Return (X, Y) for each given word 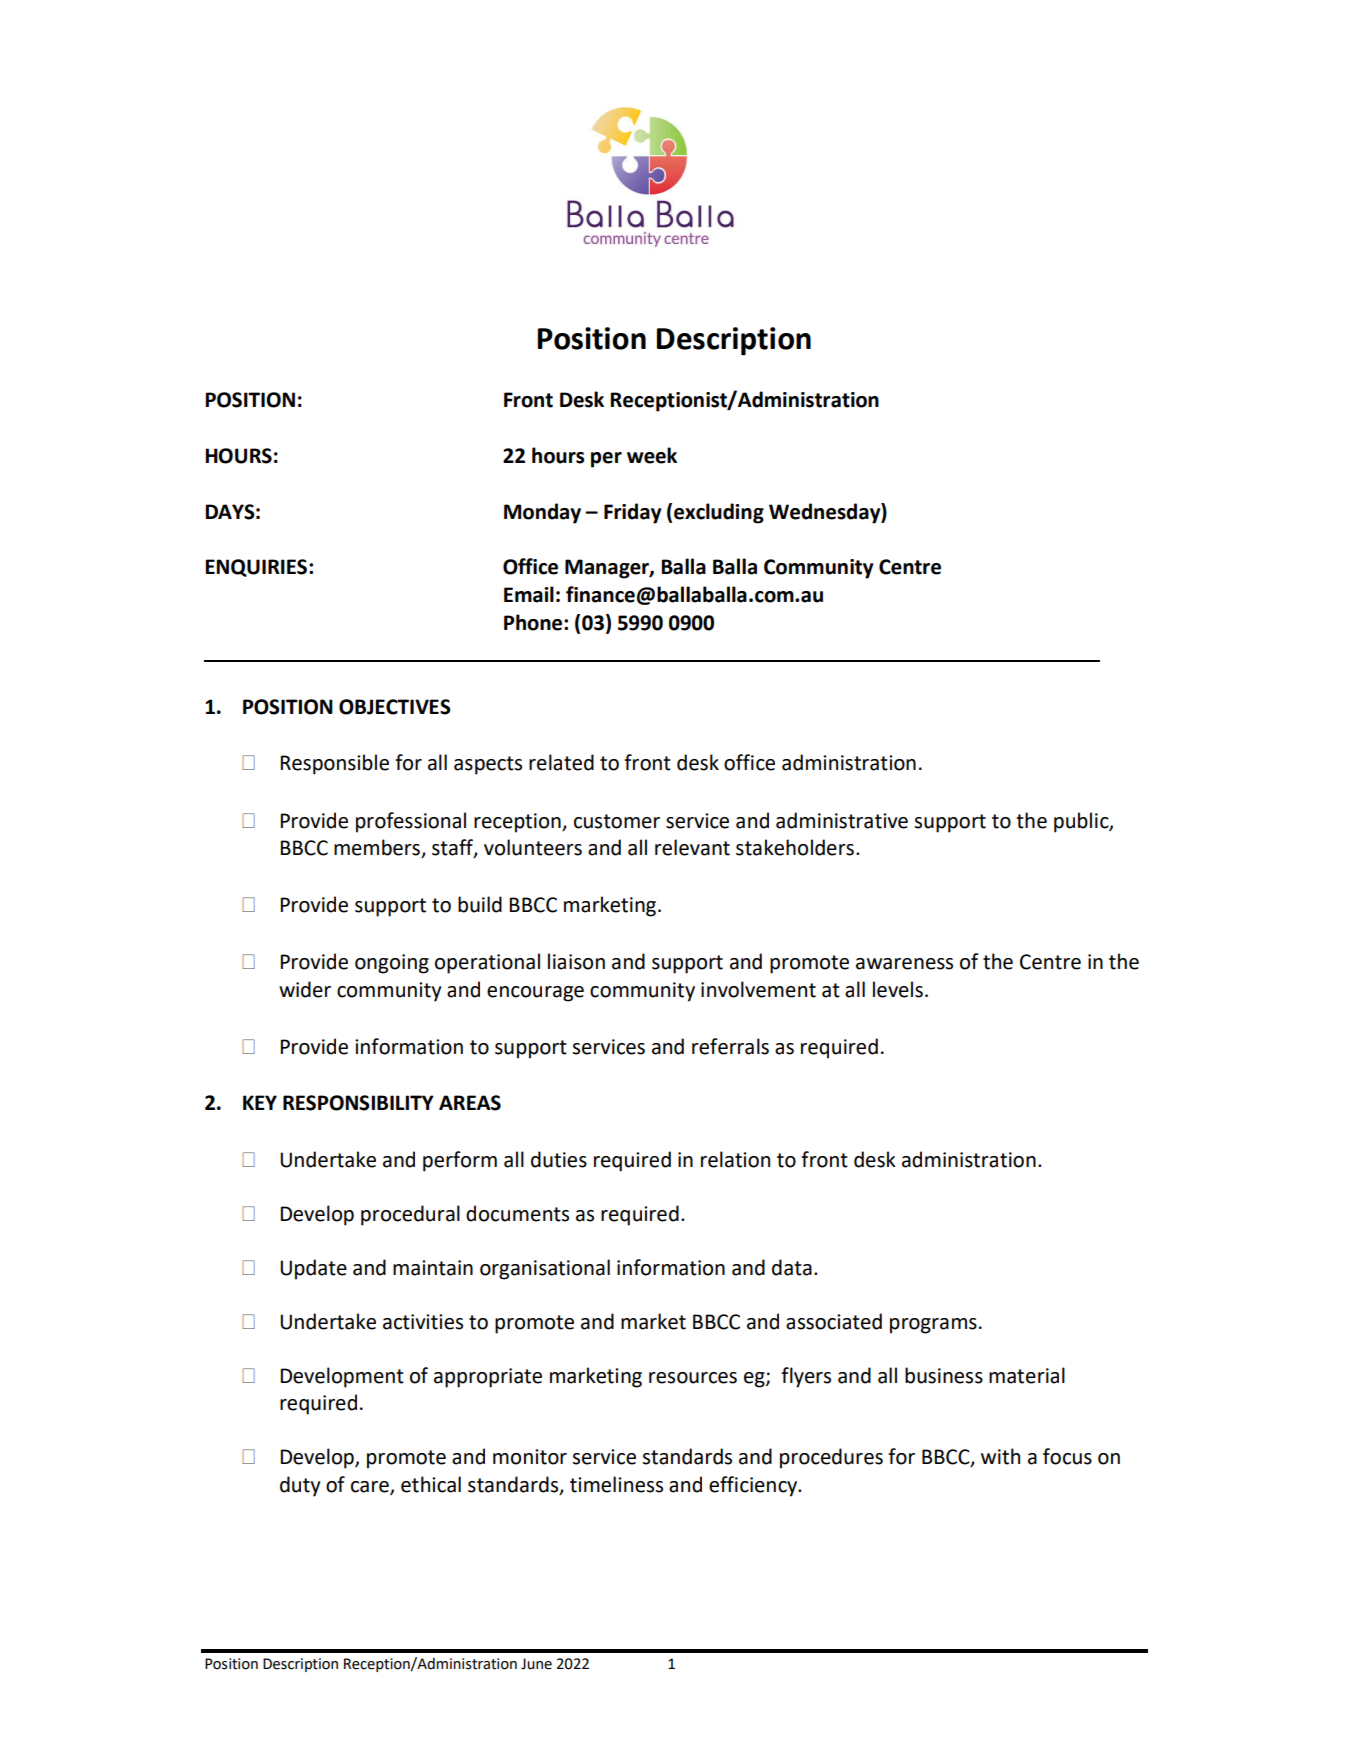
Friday (633, 513)
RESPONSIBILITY (358, 1103)
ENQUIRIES (256, 568)
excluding (719, 513)
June (536, 1664)
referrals (730, 1046)
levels (898, 989)
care (371, 1488)
